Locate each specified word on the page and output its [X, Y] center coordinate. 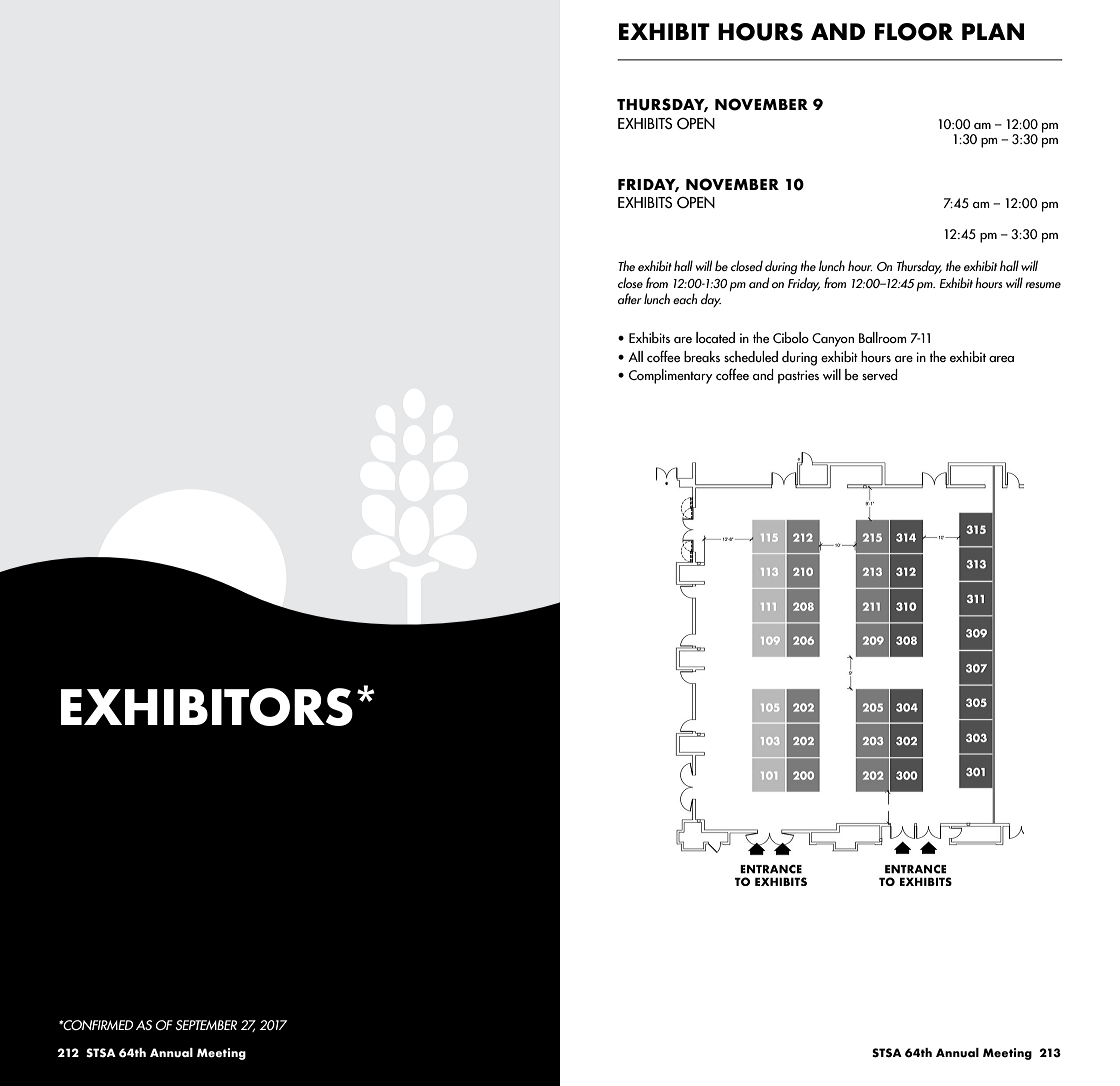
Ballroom [883, 337]
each [685, 298]
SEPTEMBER [206, 1025]
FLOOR [914, 32]
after [630, 298]
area [1001, 359]
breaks [702, 356]
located [715, 337]
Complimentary [671, 376]
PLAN [993, 31]
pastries [798, 377]
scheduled [751, 357]
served [880, 374]
